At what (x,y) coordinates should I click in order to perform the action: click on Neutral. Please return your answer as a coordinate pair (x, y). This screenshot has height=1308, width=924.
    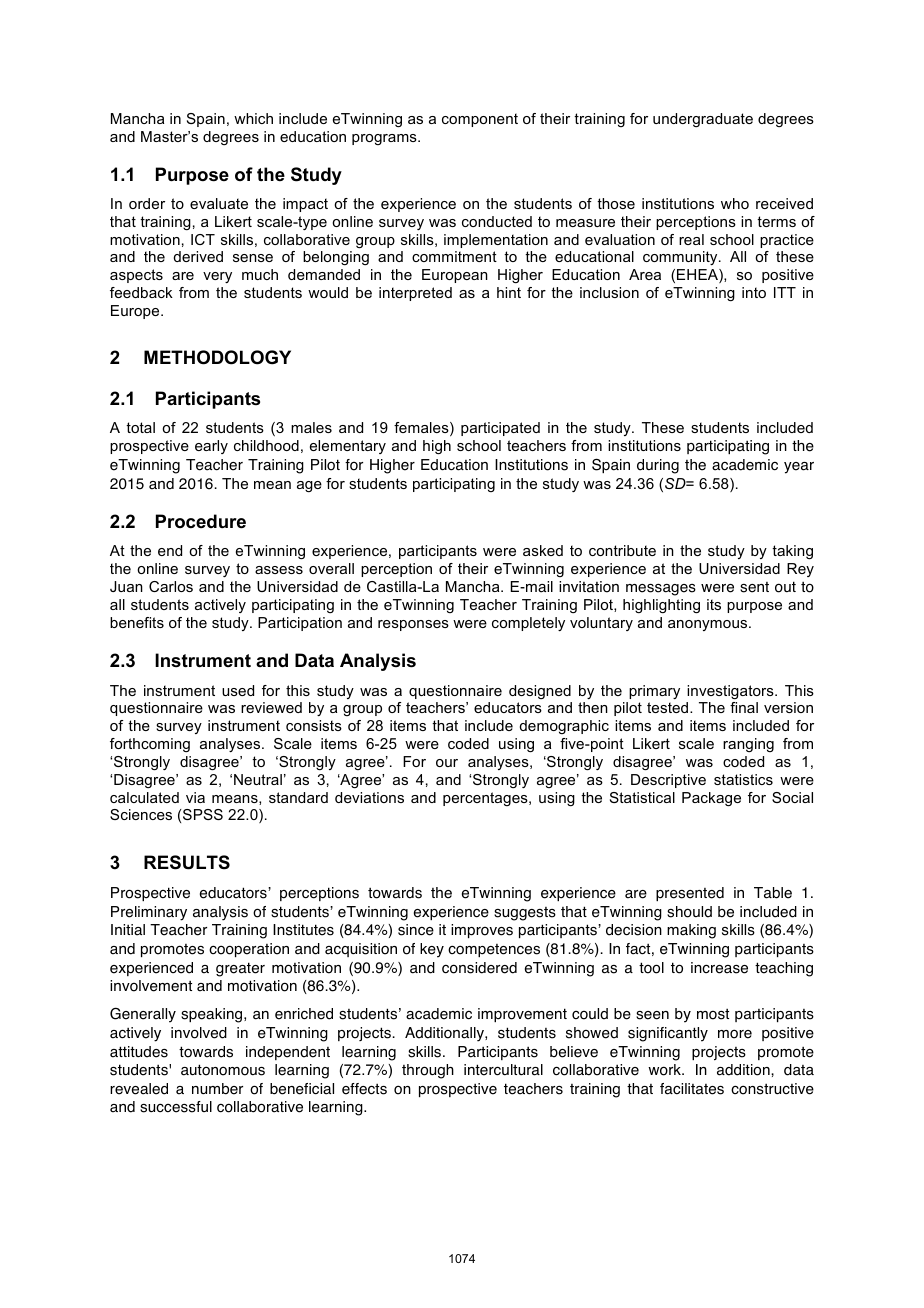
    Looking at the image, I should click on (258, 779).
